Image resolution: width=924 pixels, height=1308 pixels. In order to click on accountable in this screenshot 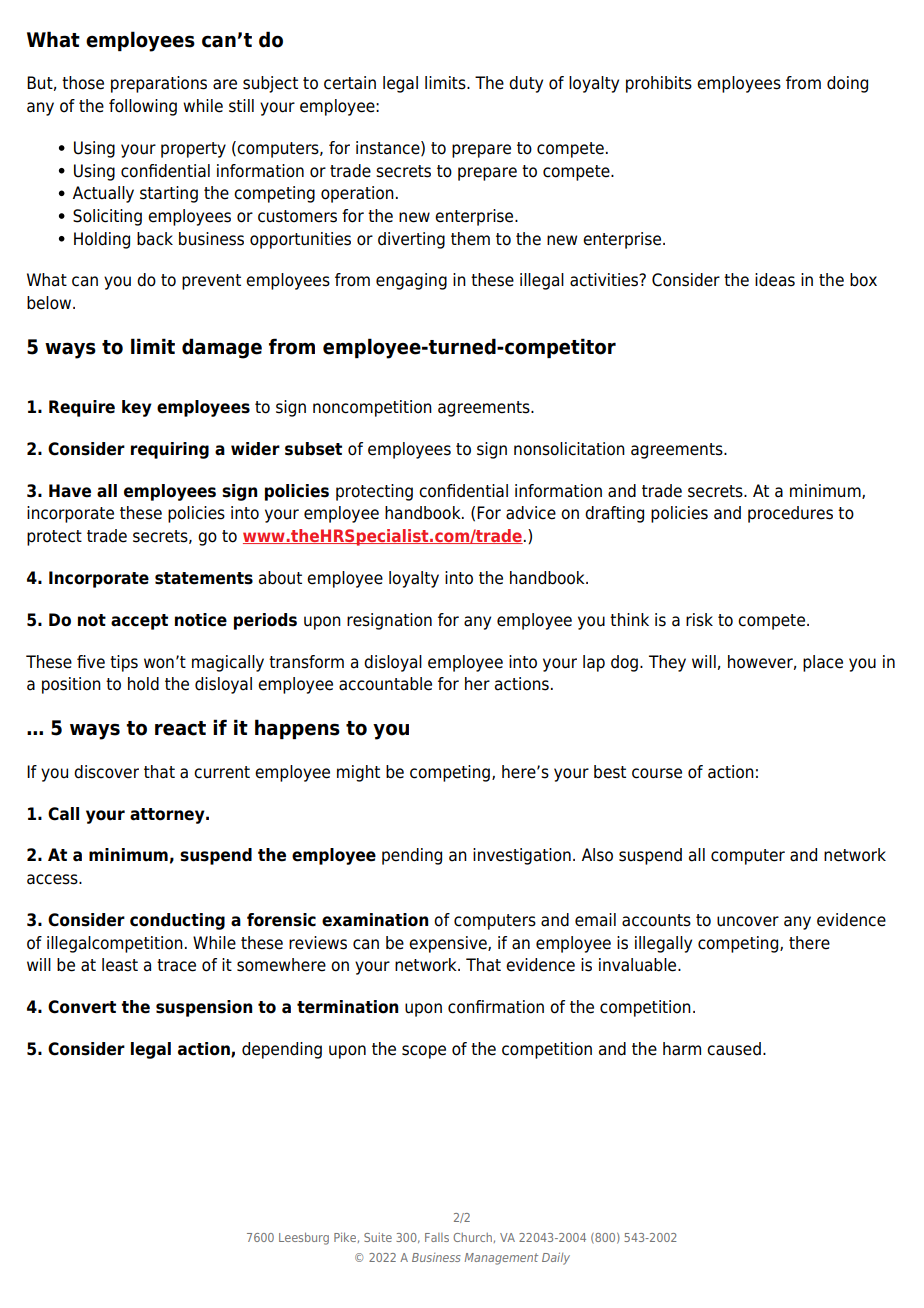, I will do `click(385, 684)`.
